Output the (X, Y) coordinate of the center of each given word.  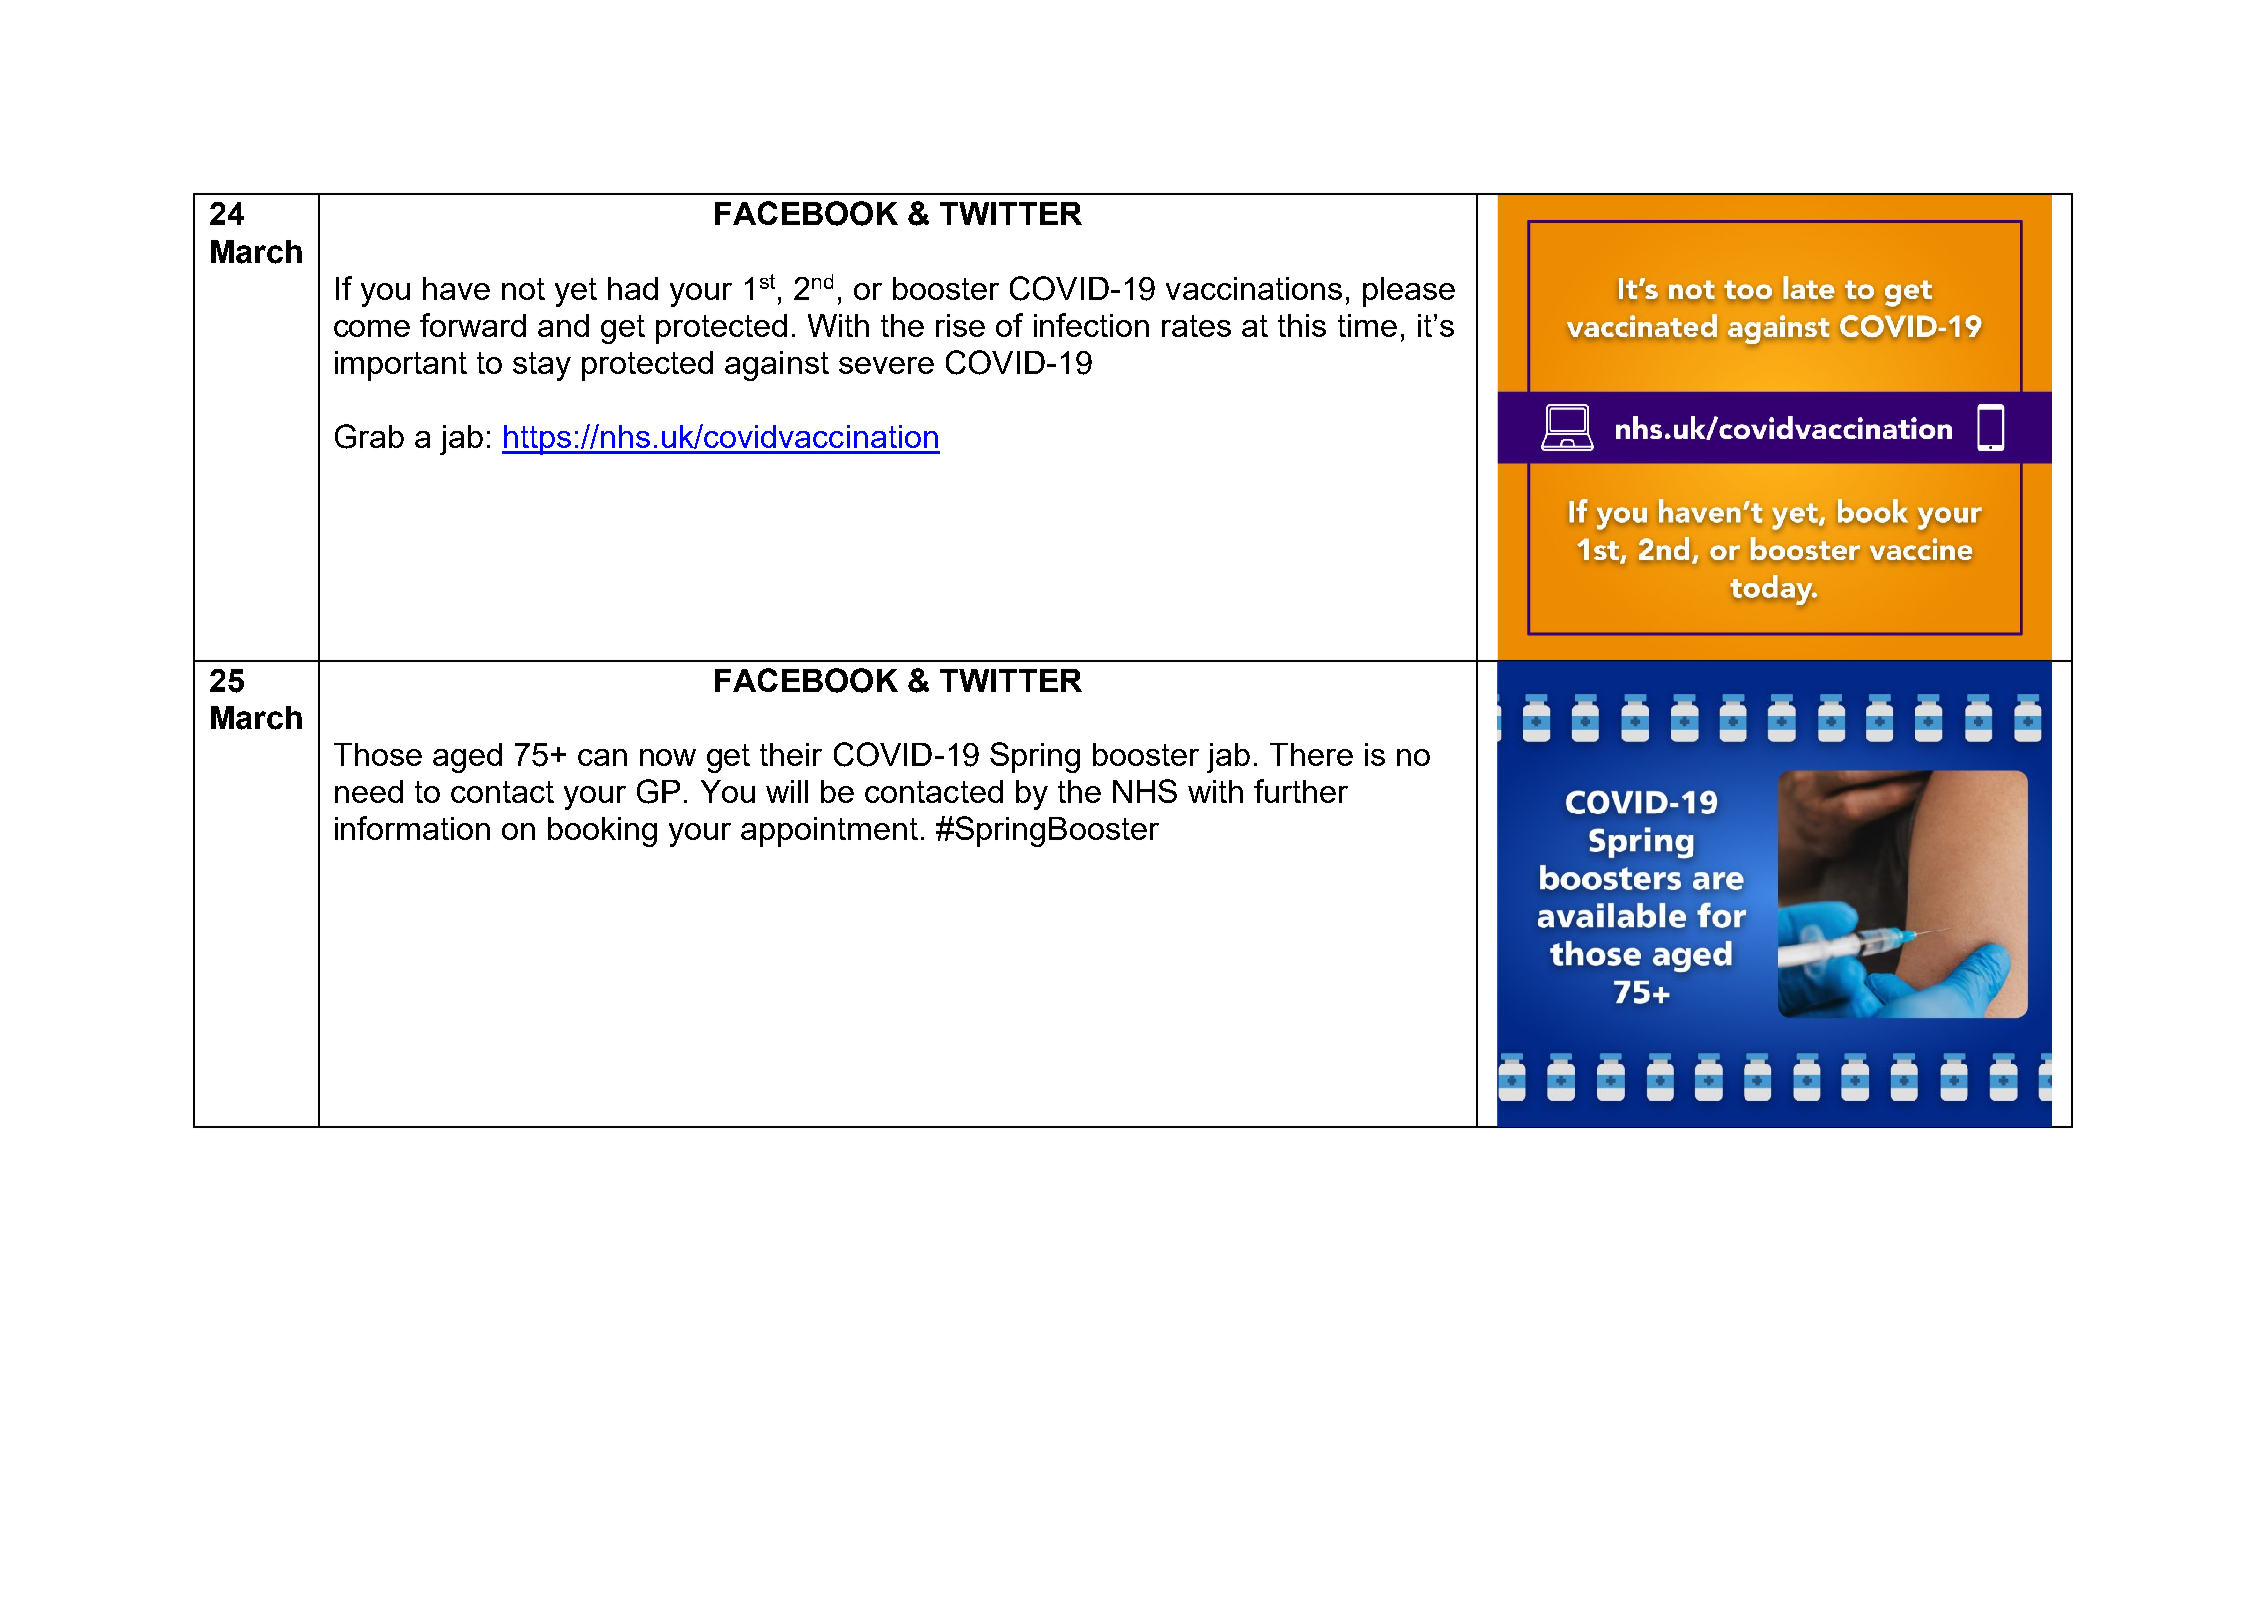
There (1311, 754)
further (1301, 791)
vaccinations (1254, 288)
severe (886, 365)
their (791, 754)
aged (467, 758)
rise (960, 325)
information (412, 828)
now (668, 757)
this (1302, 325)
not (523, 289)
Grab (369, 436)
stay (542, 366)
